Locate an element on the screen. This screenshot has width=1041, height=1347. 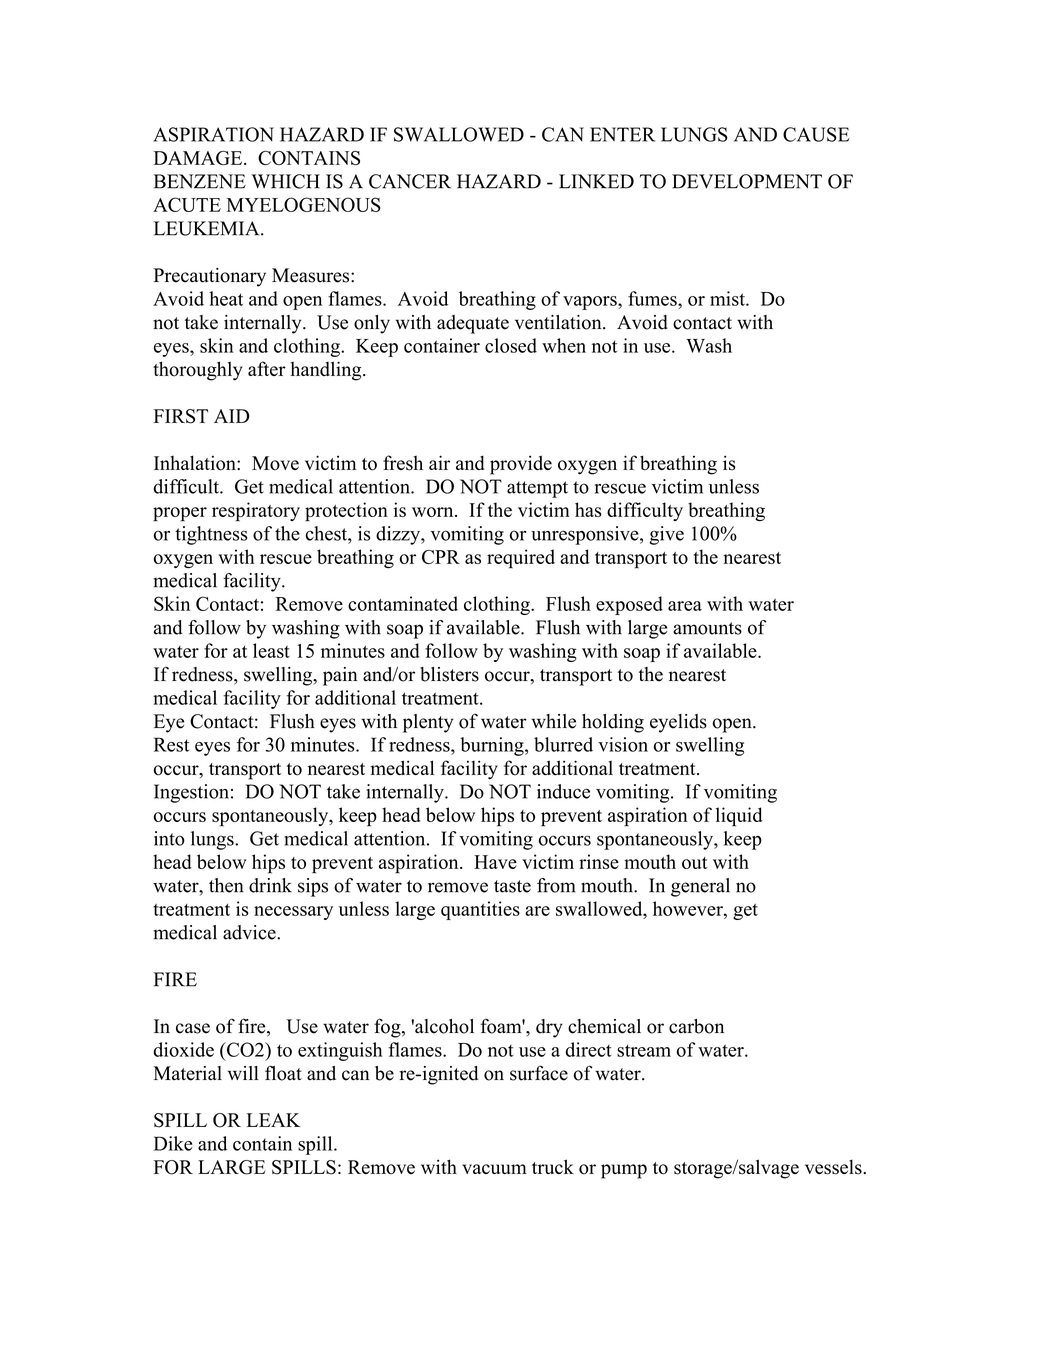
LEAK is located at coordinates (273, 1120).
